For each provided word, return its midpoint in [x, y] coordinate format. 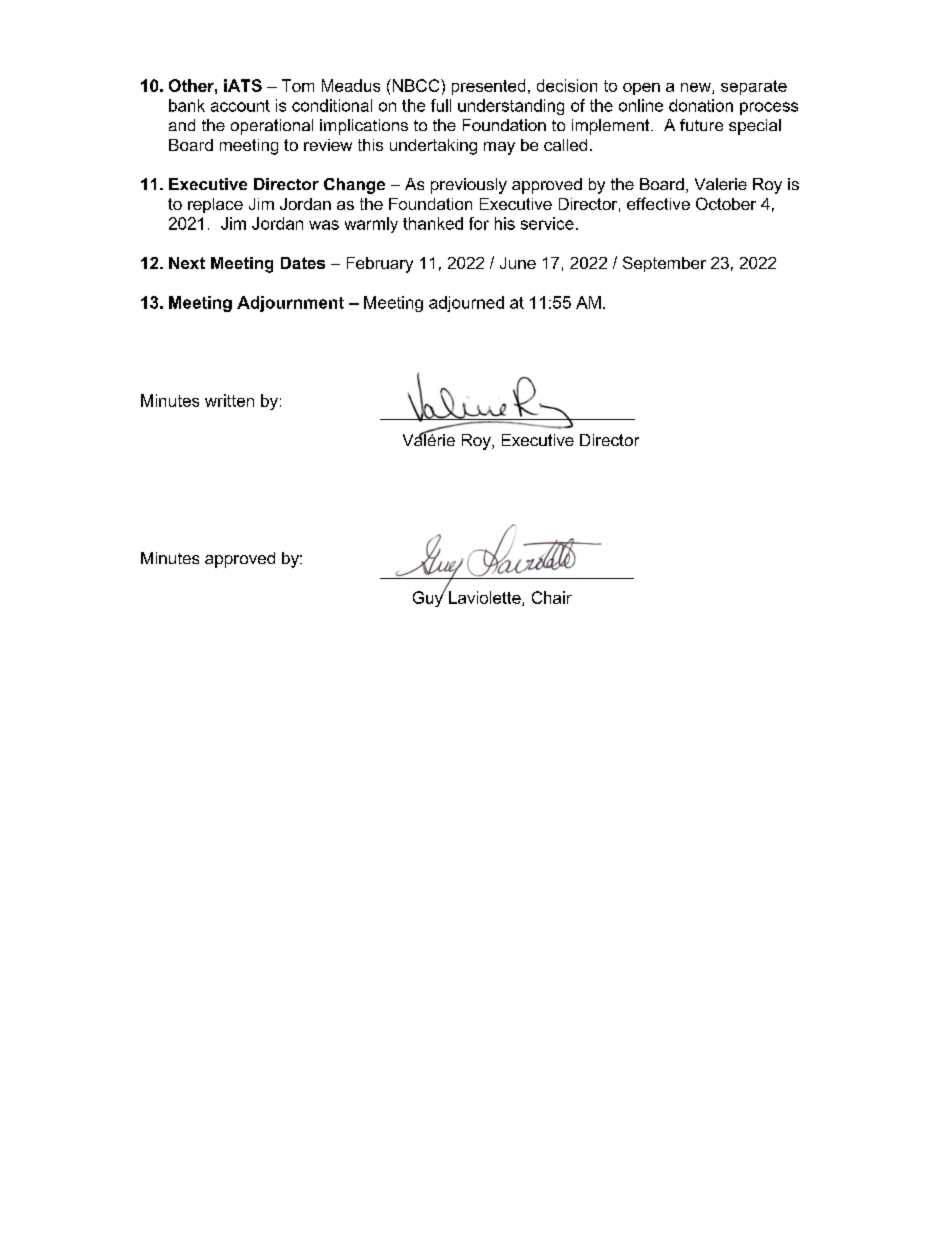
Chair [552, 597]
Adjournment [290, 304]
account [240, 106]
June [518, 263]
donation [701, 105]
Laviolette [486, 598]
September [664, 264]
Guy [429, 598]
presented [488, 87]
